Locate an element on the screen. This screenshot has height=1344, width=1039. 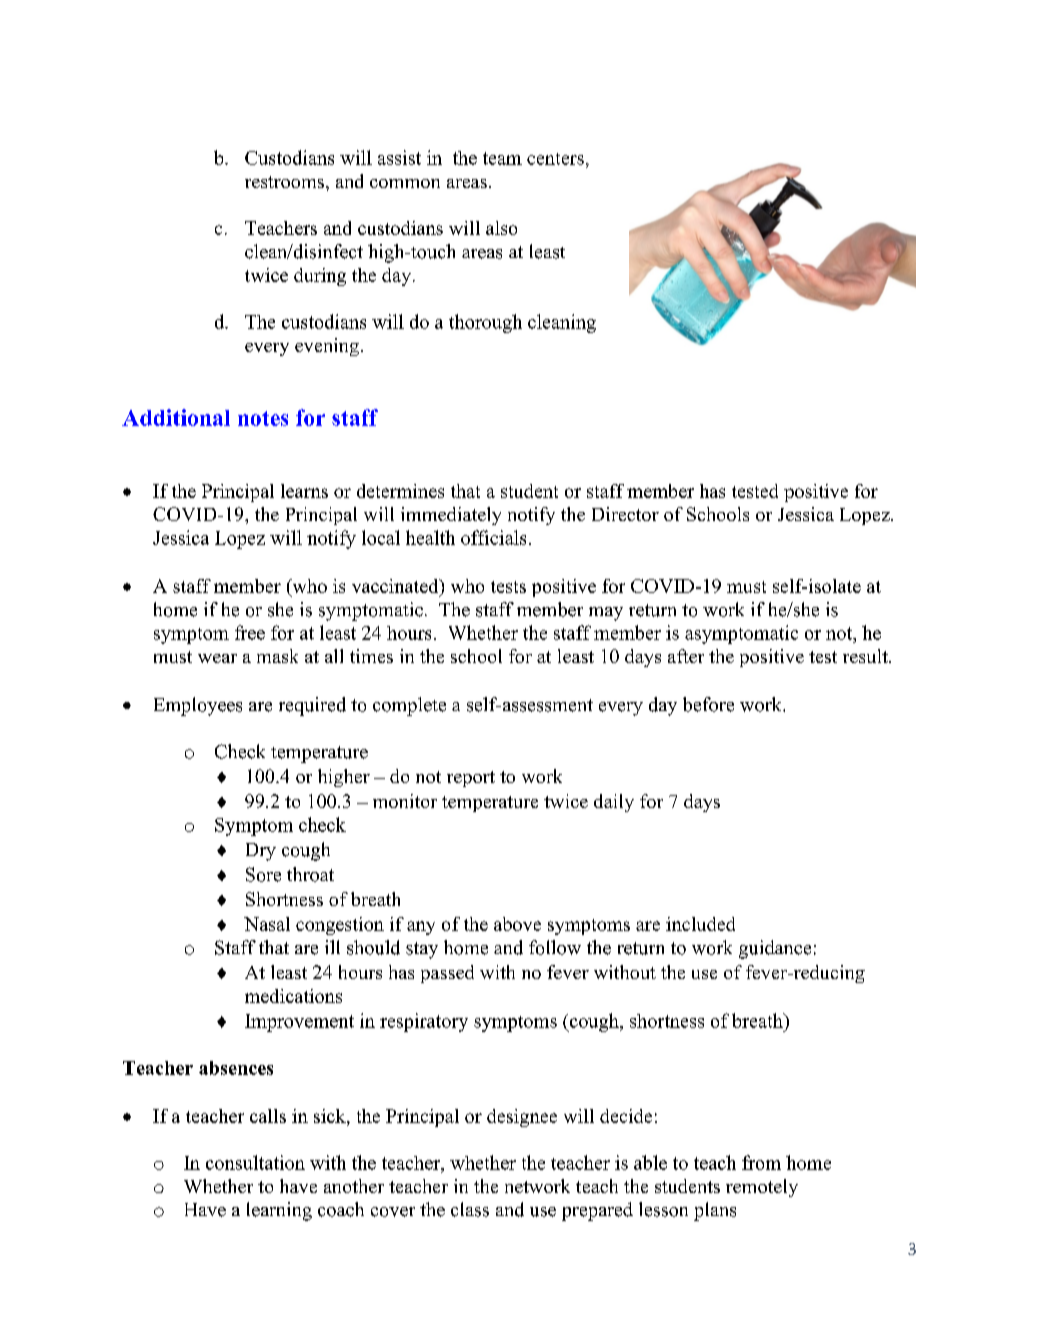
learns is located at coordinates (304, 491).
